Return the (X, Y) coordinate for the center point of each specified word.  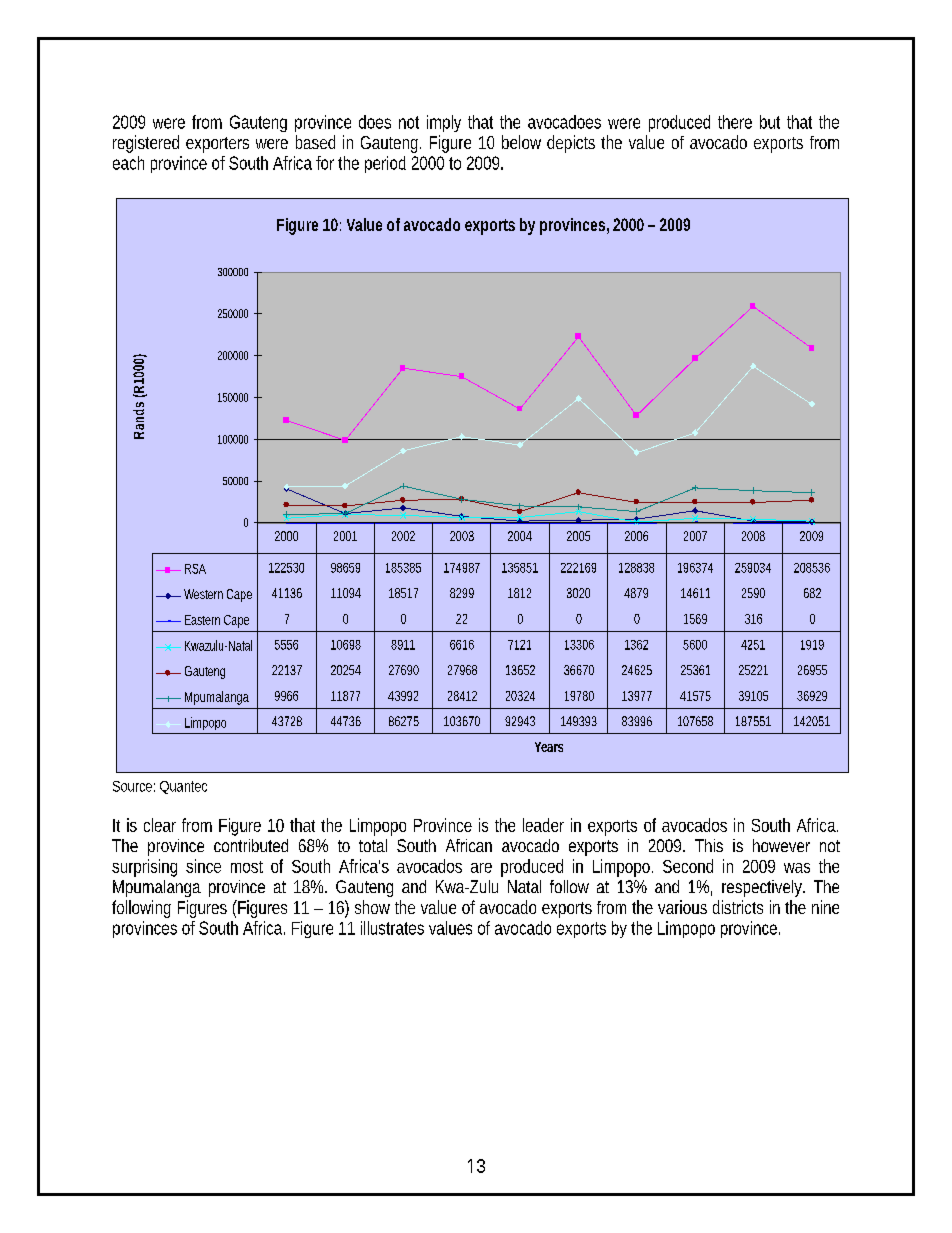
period (385, 164)
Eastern (202, 620)
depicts (571, 144)
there (735, 122)
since (203, 866)
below (521, 142)
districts (738, 907)
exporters (217, 145)
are (481, 868)
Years (549, 747)
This (709, 845)
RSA (195, 569)
